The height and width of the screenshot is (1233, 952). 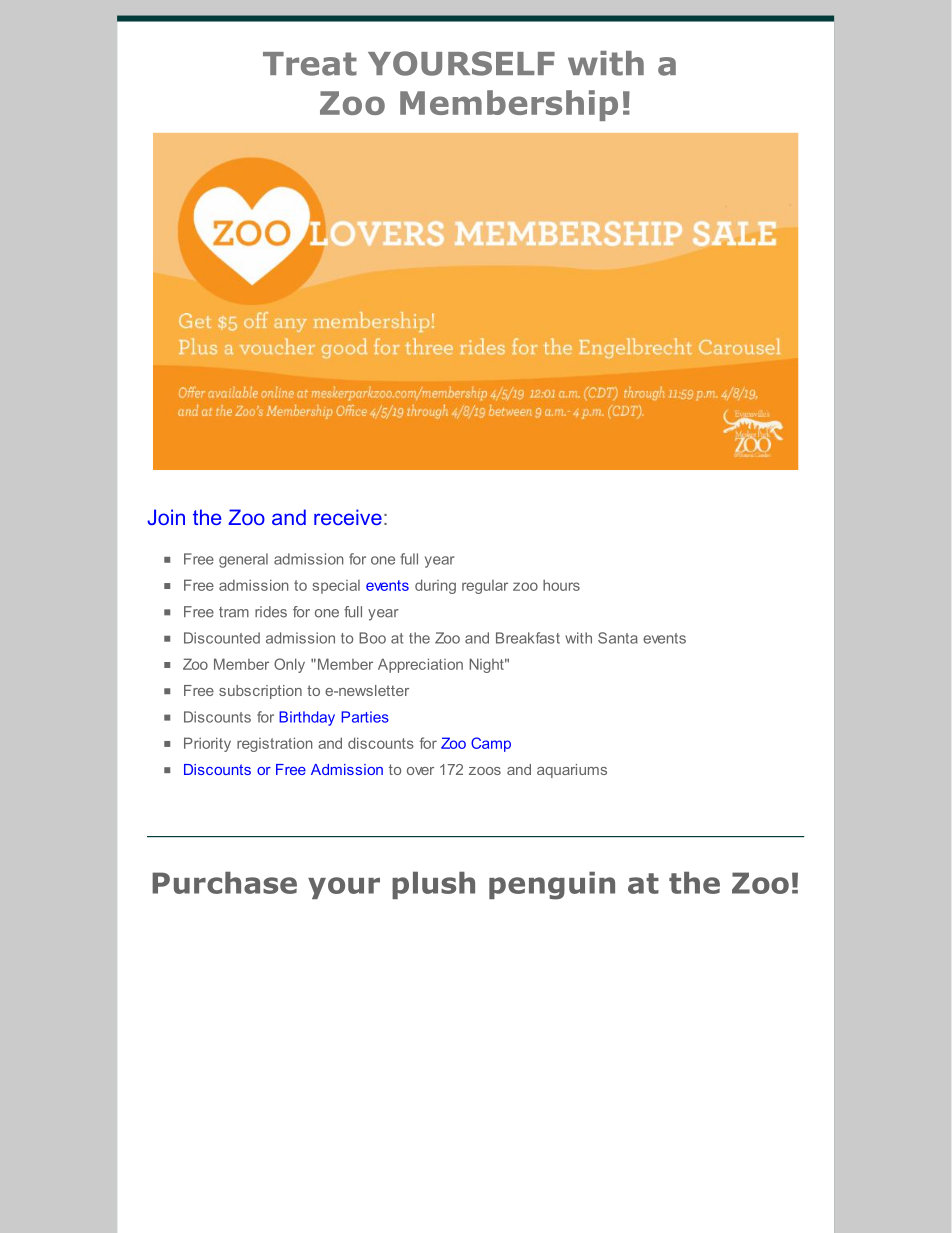 I want to click on receive, so click(x=348, y=517).
